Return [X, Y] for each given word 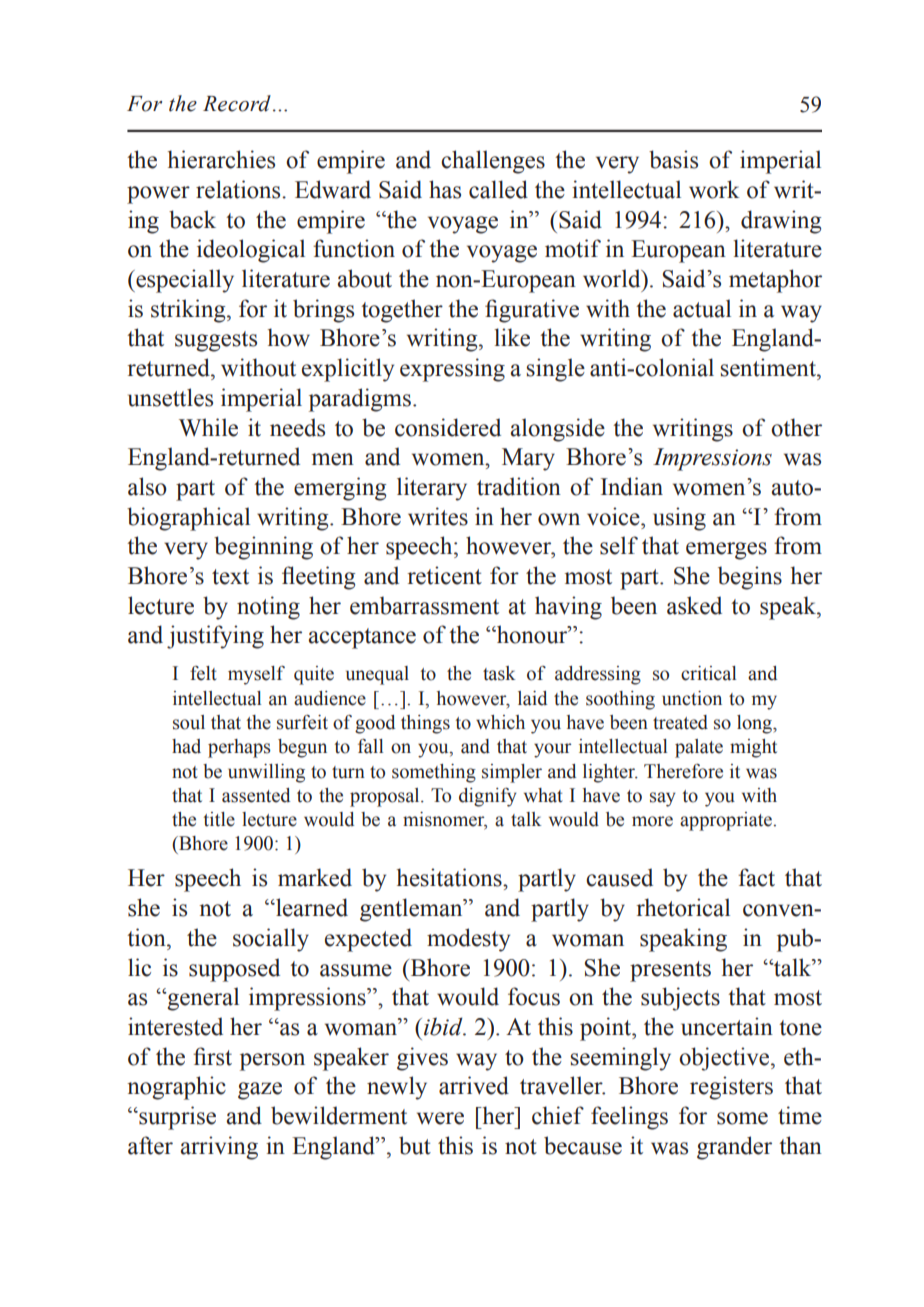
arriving [219, 1148]
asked [694, 605]
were [440, 1118]
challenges [493, 162]
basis [673, 159]
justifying [215, 637]
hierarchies [221, 159]
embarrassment [424, 605]
